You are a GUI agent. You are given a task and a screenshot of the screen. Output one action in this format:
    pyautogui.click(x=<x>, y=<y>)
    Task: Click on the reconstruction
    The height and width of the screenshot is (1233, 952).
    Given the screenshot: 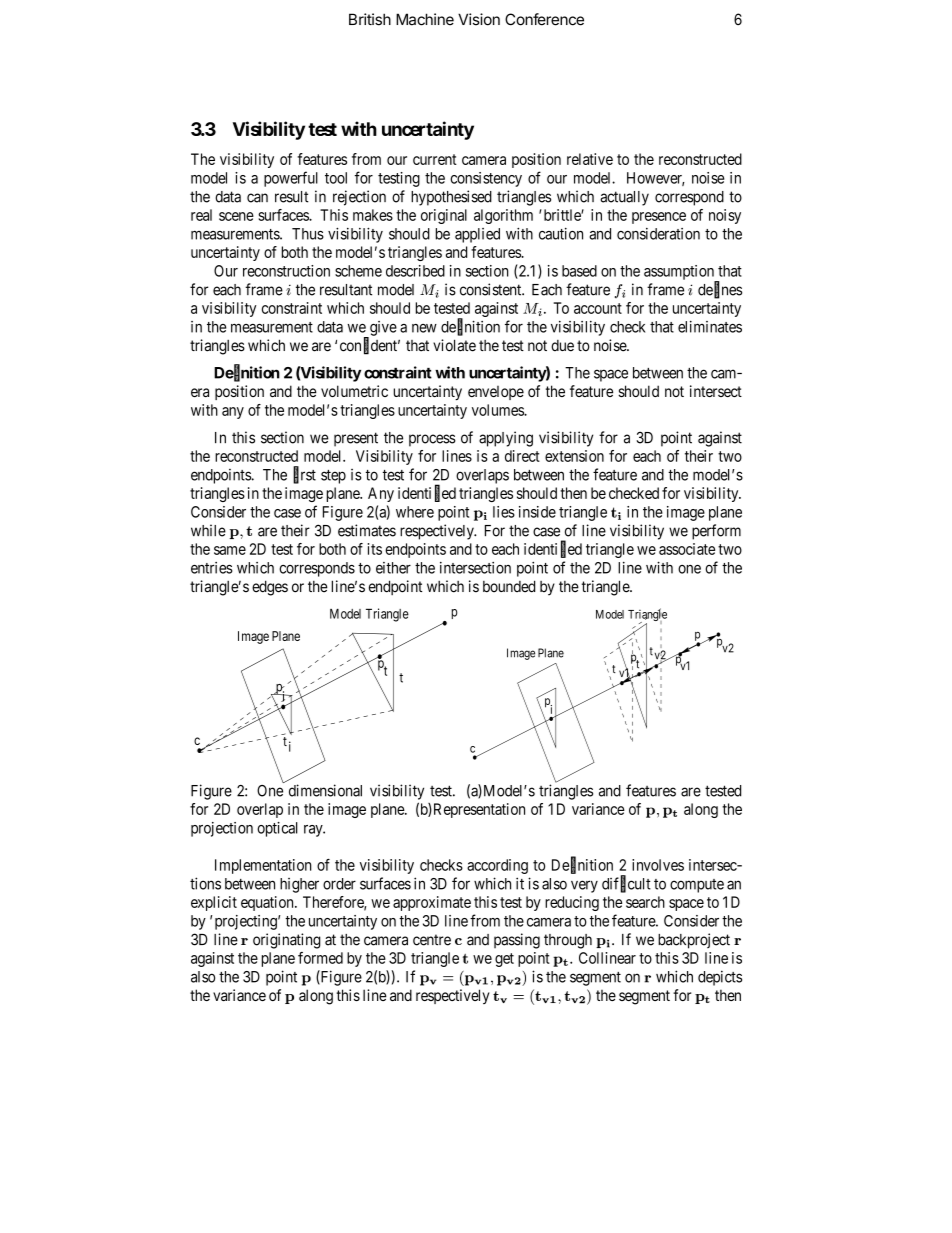 What is the action you would take?
    pyautogui.click(x=286, y=271)
